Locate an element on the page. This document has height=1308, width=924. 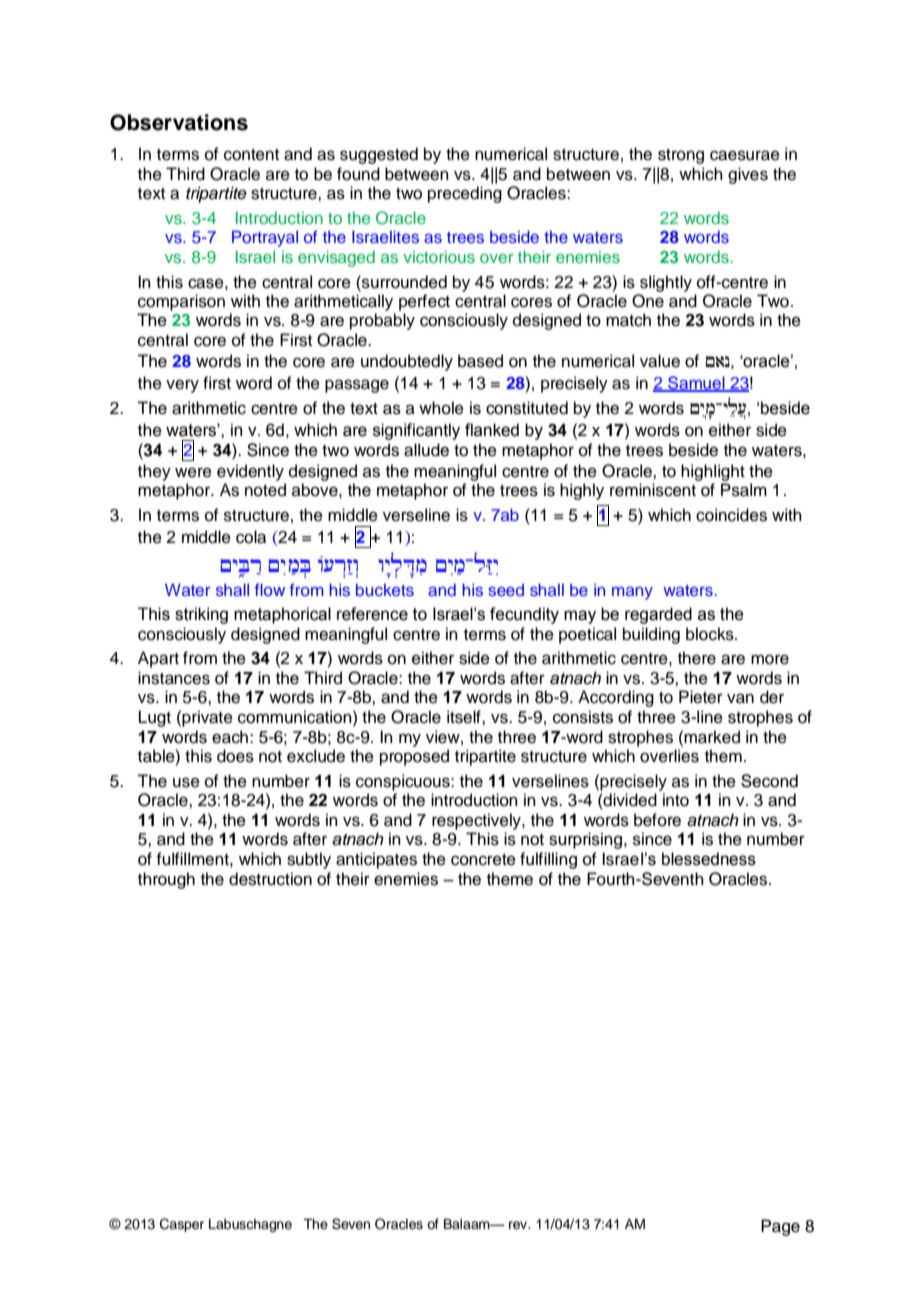
Casper is located at coordinates (182, 1225).
